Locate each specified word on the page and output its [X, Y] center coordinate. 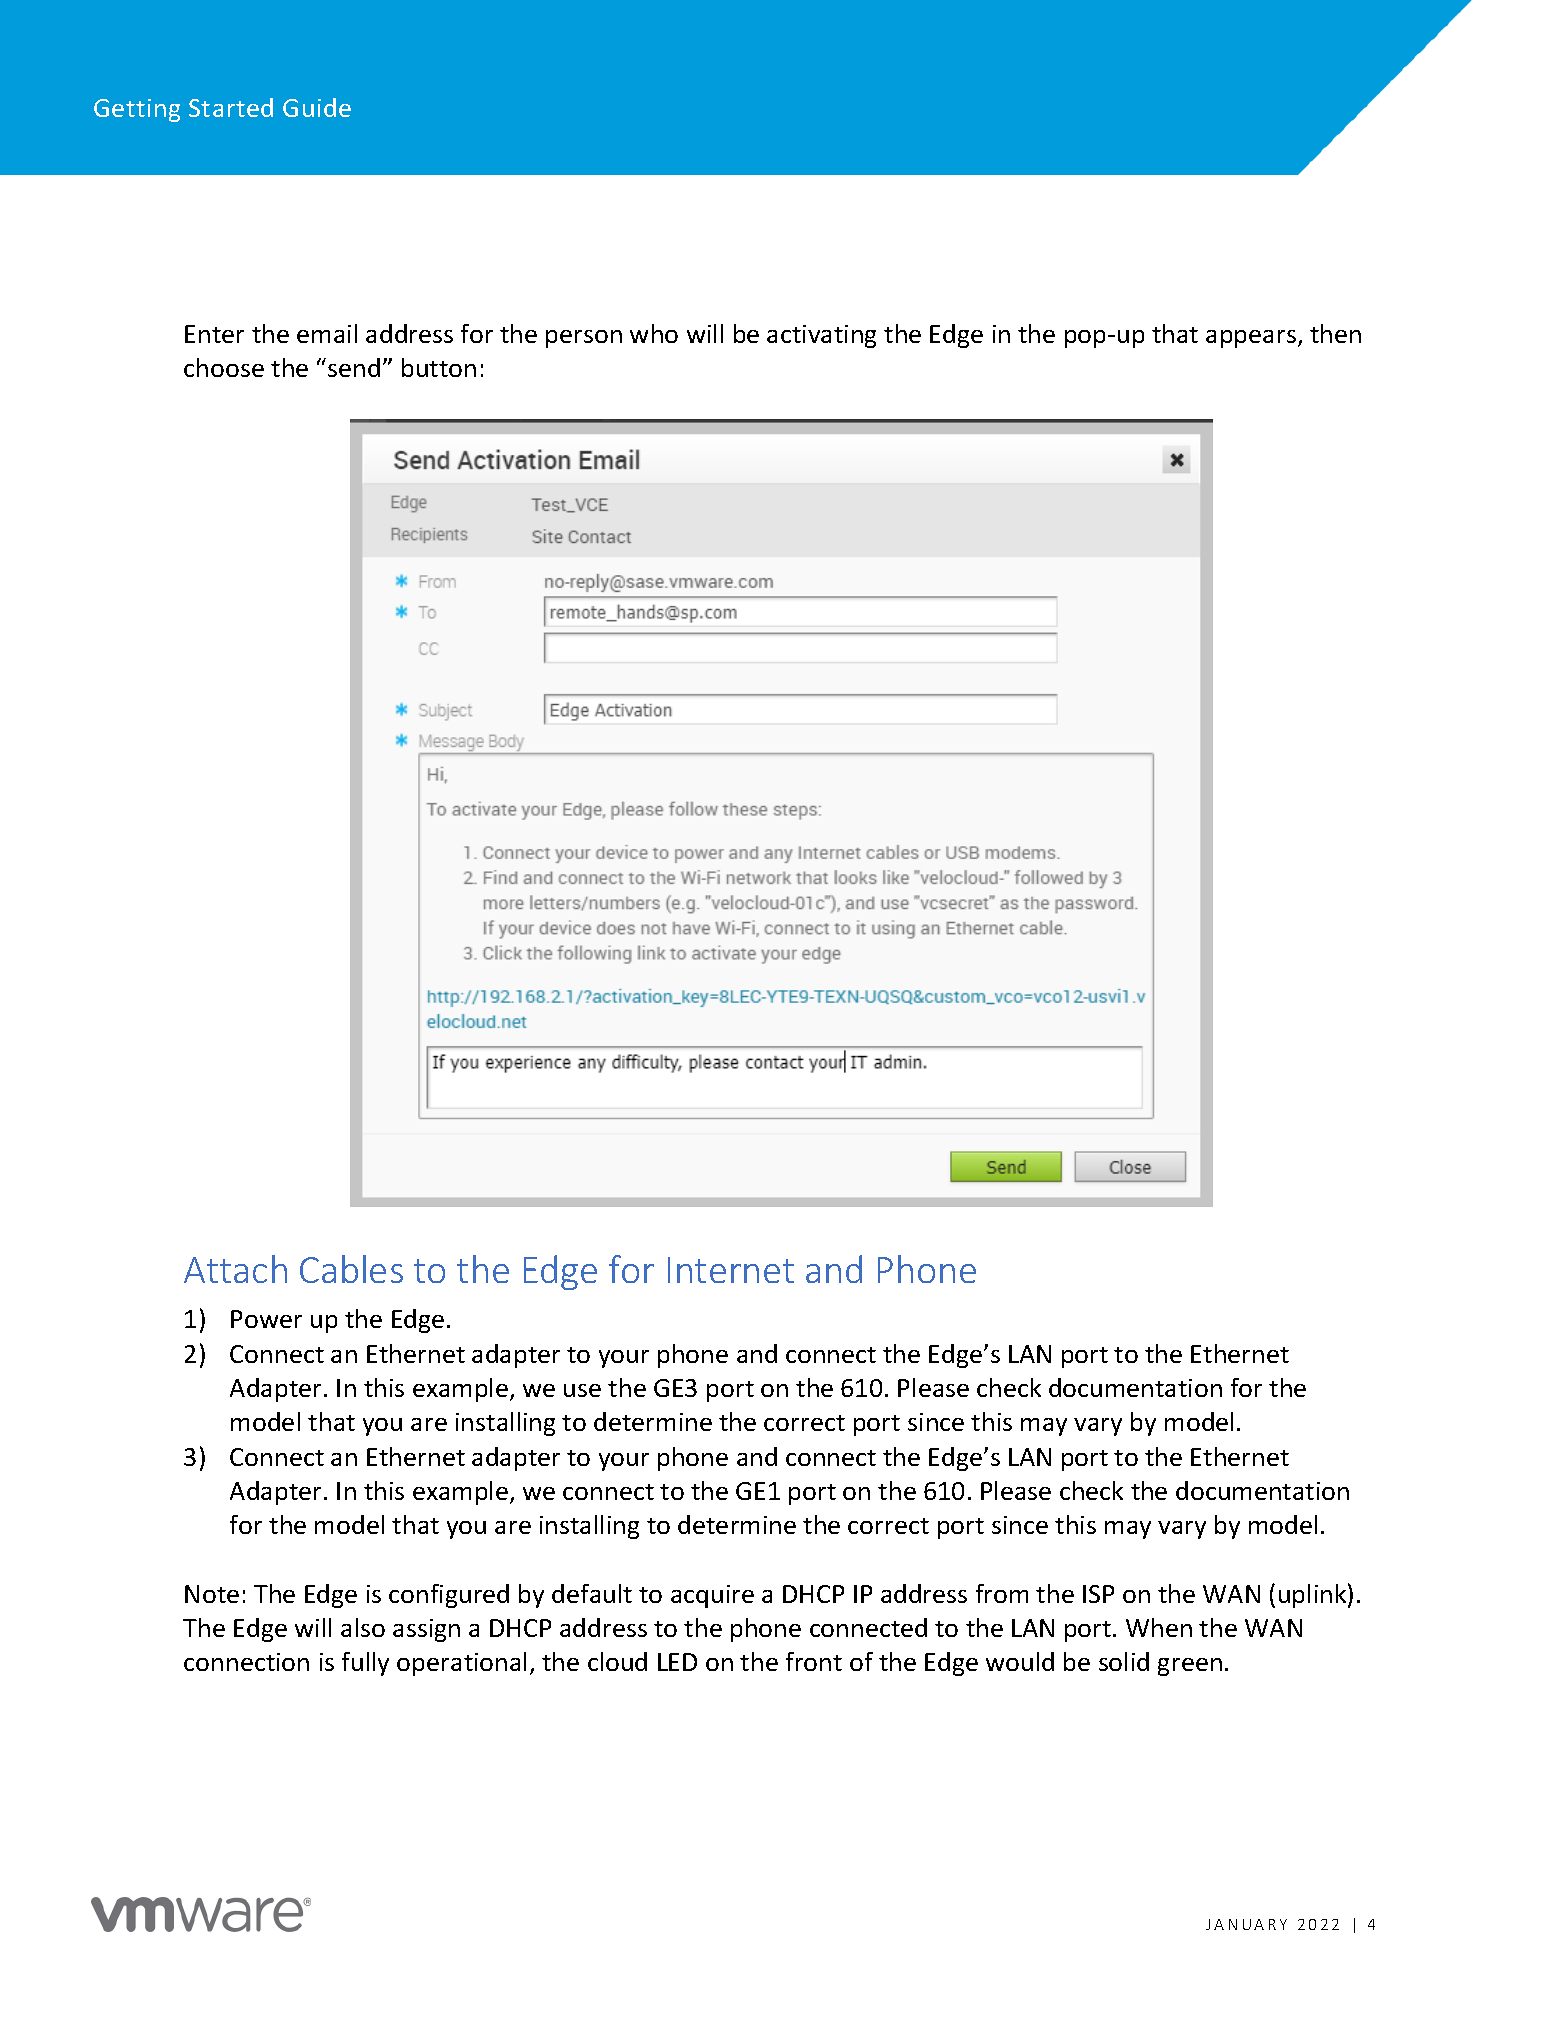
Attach [235, 1269]
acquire [712, 1596]
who [654, 333]
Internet [731, 1270]
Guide [317, 107]
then [1335, 333]
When [1159, 1627]
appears [1251, 339]
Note [212, 1594]
